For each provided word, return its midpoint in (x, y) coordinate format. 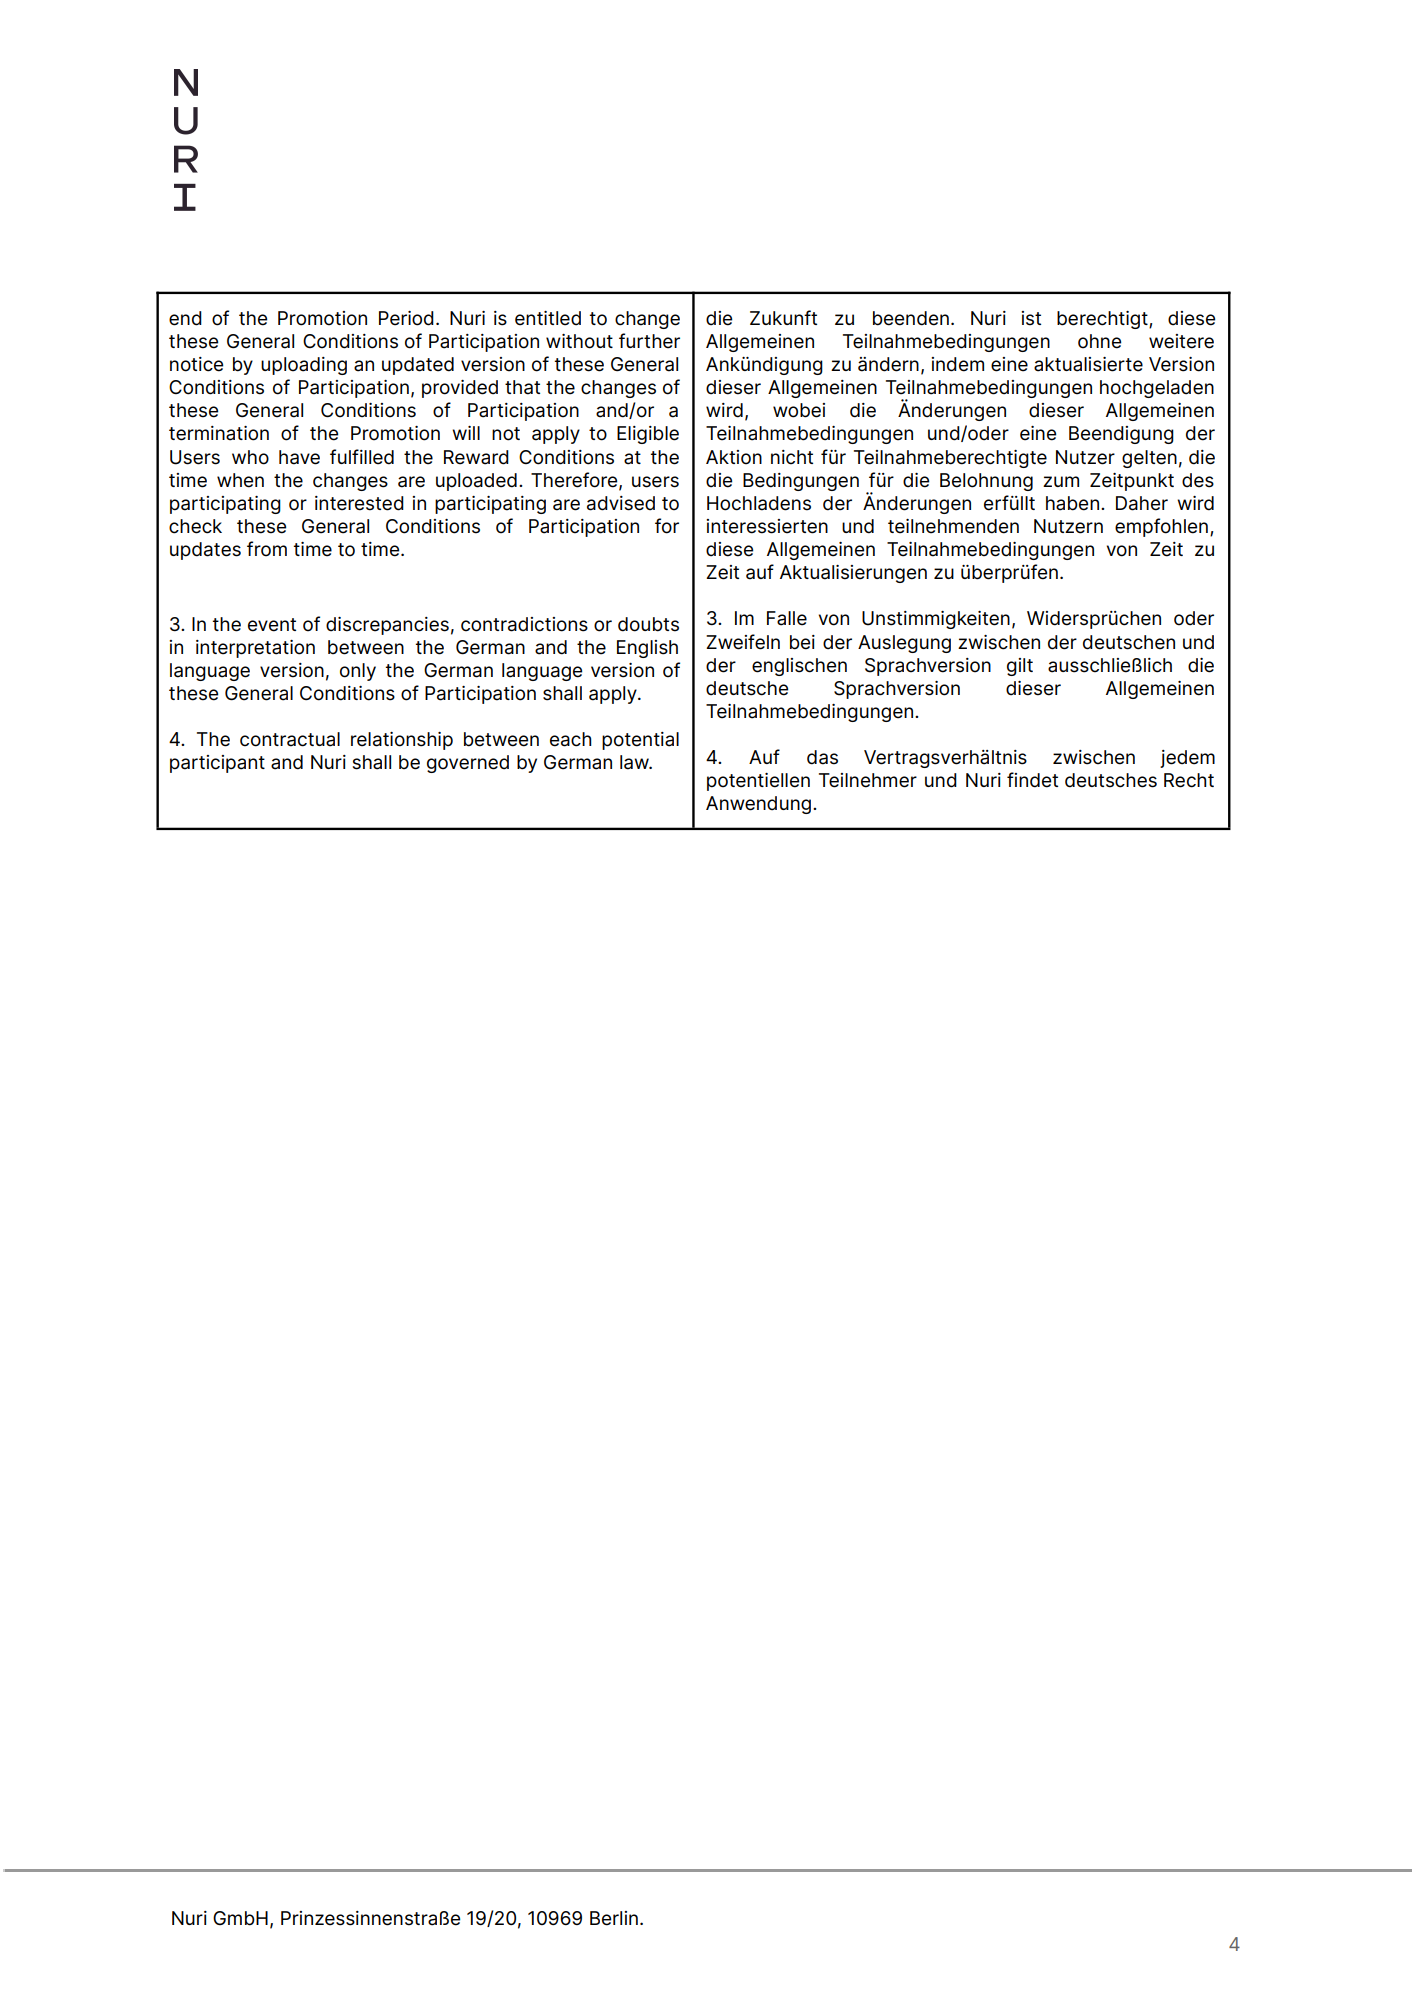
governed (468, 764)
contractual (290, 739)
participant (217, 764)
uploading (304, 366)
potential (640, 741)
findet (1032, 780)
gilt (1020, 667)
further (649, 341)
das (822, 757)
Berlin (614, 1918)
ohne (1099, 341)
